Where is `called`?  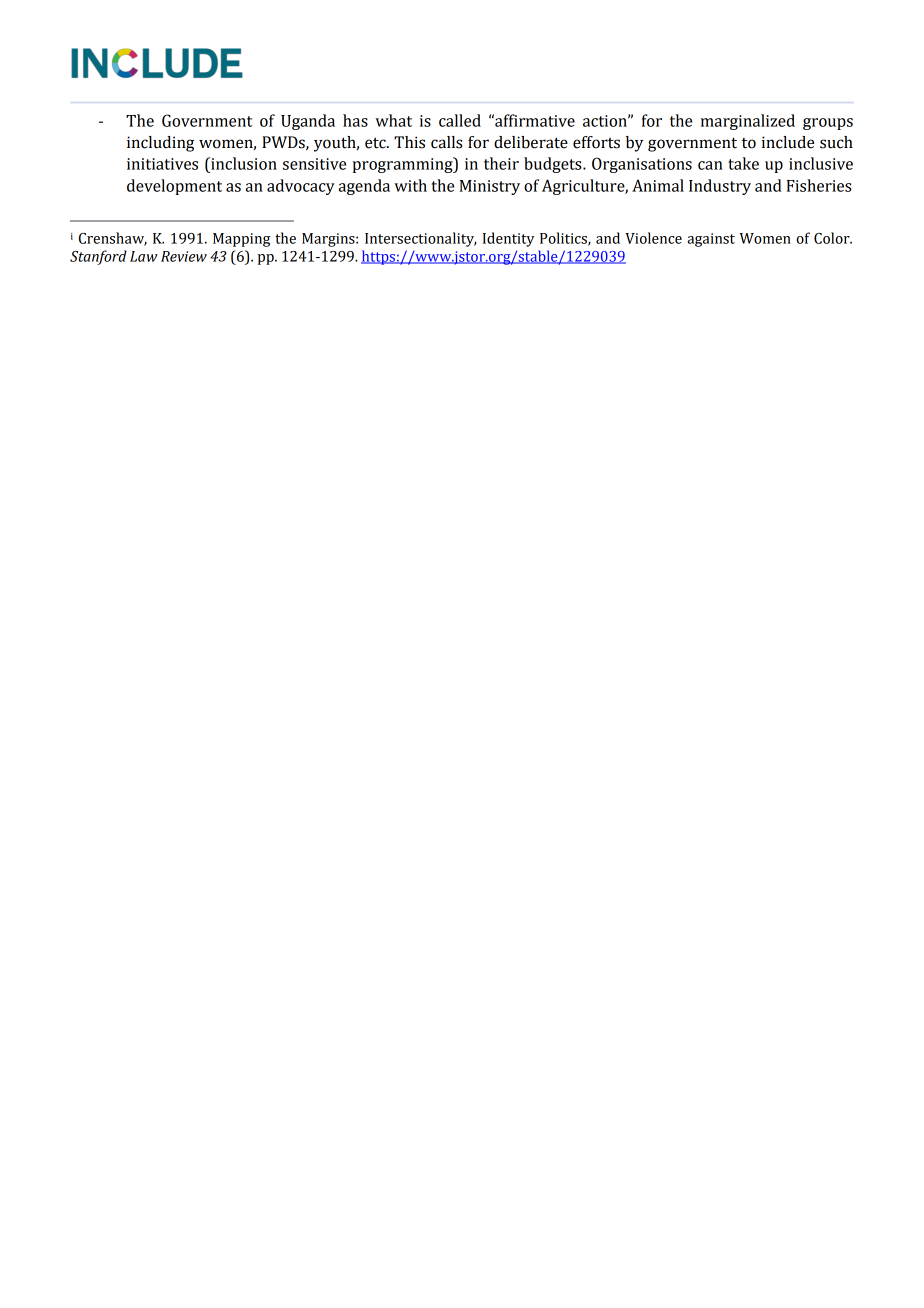
called is located at coordinates (460, 120).
